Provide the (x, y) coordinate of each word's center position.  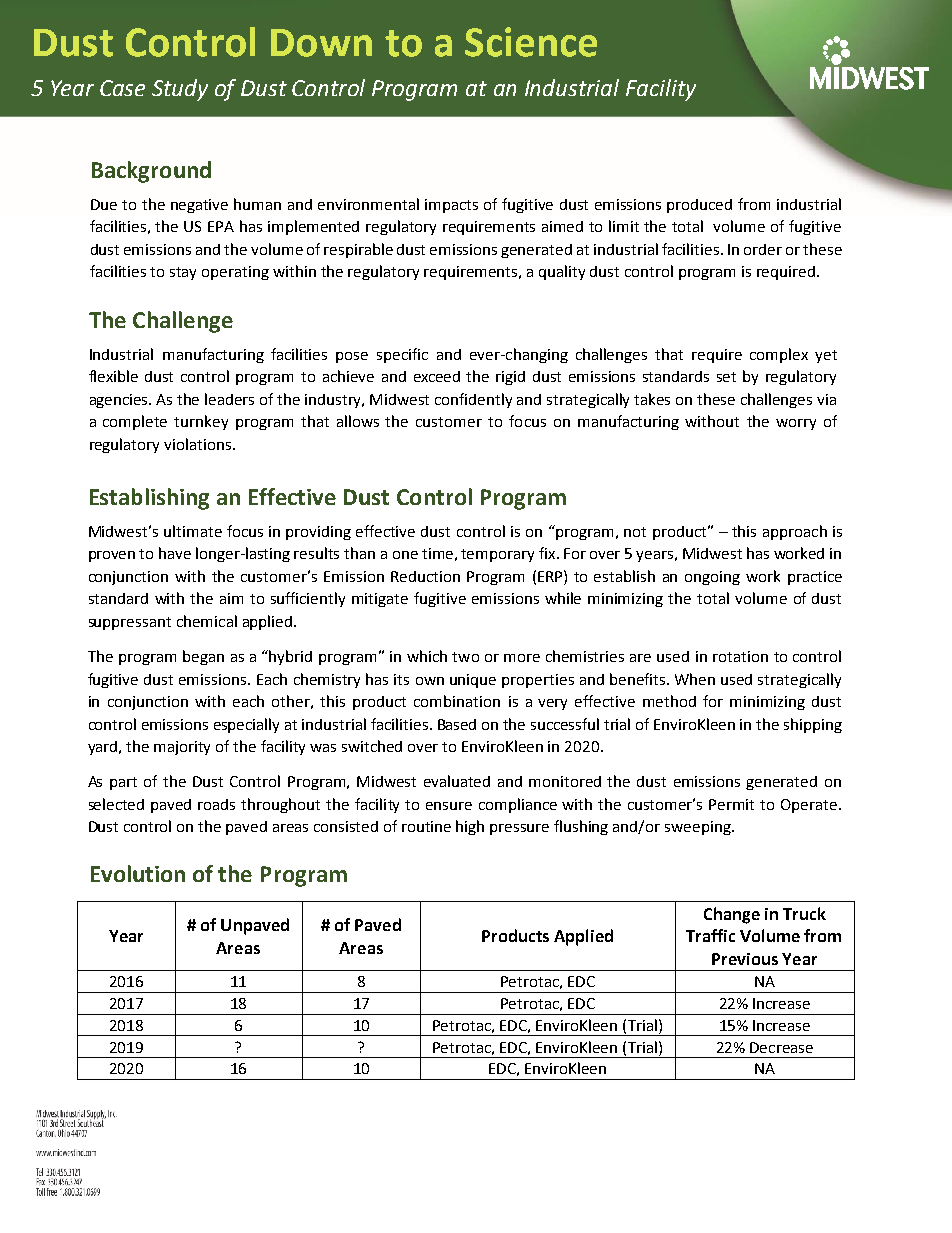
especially (246, 725)
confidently (473, 400)
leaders (229, 399)
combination (457, 701)
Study (180, 90)
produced (699, 206)
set (726, 377)
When (695, 679)
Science (531, 42)
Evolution (138, 873)
